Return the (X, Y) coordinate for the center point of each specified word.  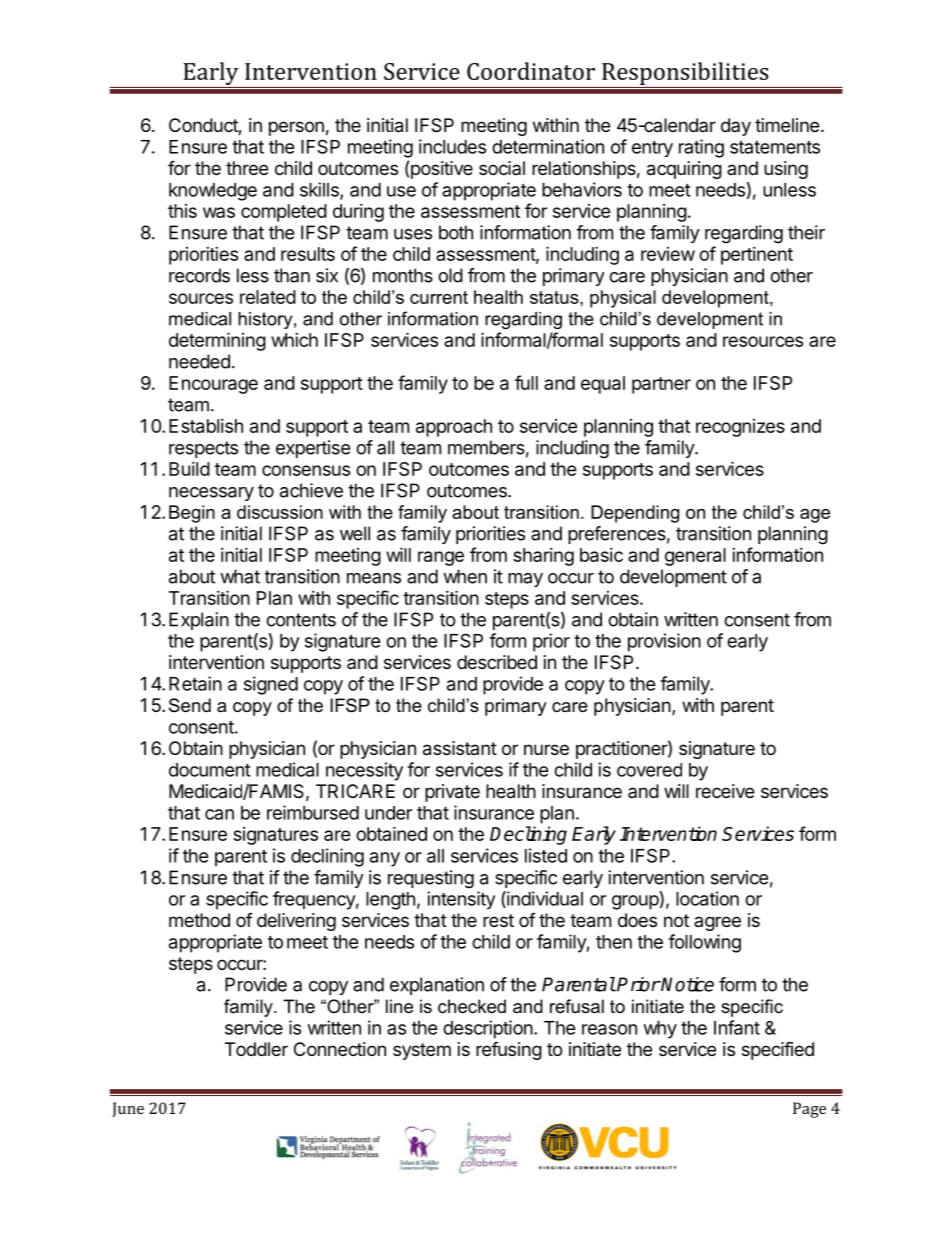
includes (452, 146)
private (452, 793)
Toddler (256, 1049)
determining (217, 341)
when (465, 576)
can (219, 814)
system (422, 1051)
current (439, 297)
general (695, 557)
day (736, 127)
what (240, 576)
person (296, 128)
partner (661, 385)
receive (725, 791)
